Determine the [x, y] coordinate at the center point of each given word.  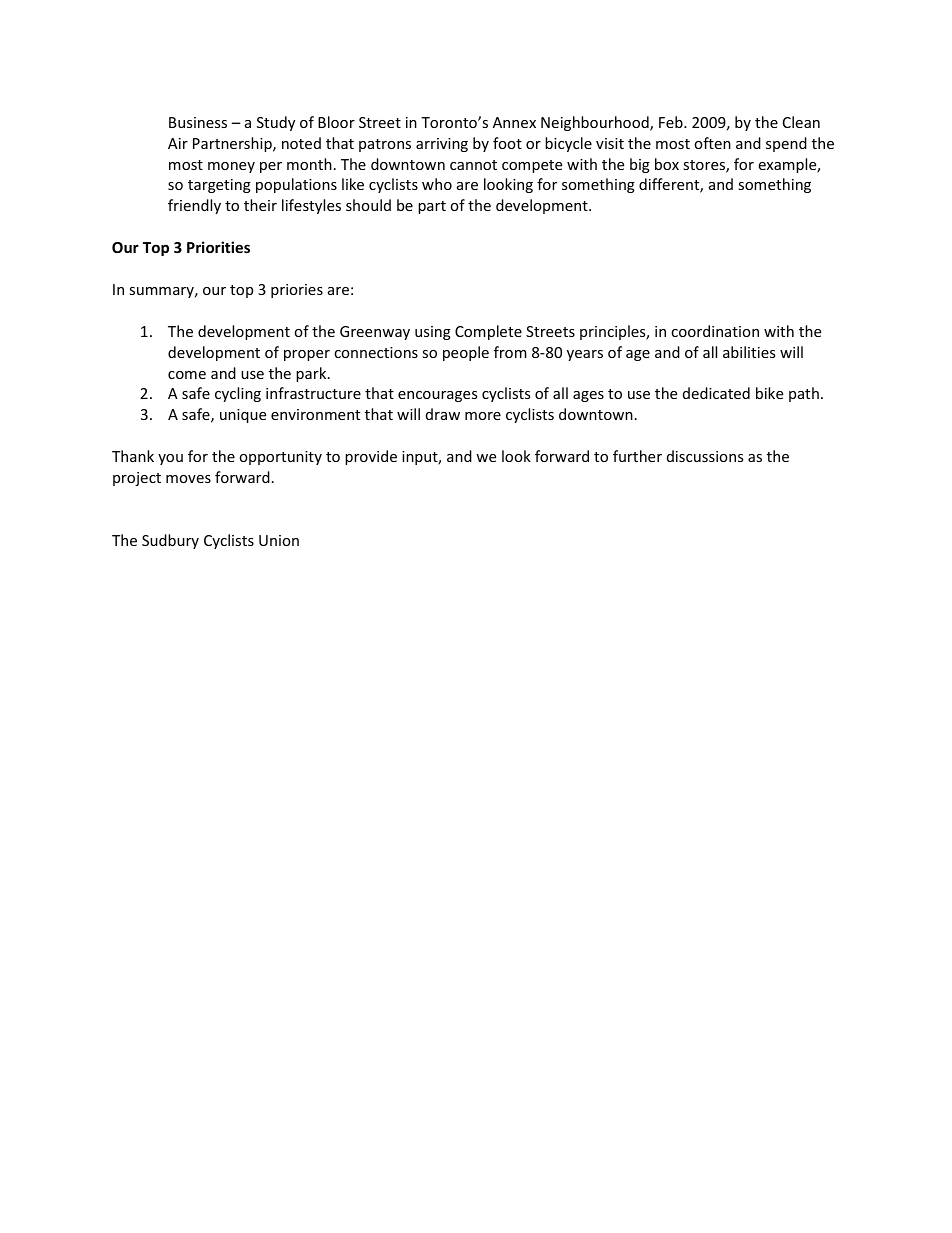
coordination [715, 331]
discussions [705, 456]
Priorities [218, 247]
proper [307, 355]
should [368, 205]
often [712, 143]
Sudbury [170, 541]
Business [198, 122]
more [483, 416]
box [667, 164]
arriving [442, 145]
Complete [488, 332]
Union [279, 540]
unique [243, 416]
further [637, 456]
